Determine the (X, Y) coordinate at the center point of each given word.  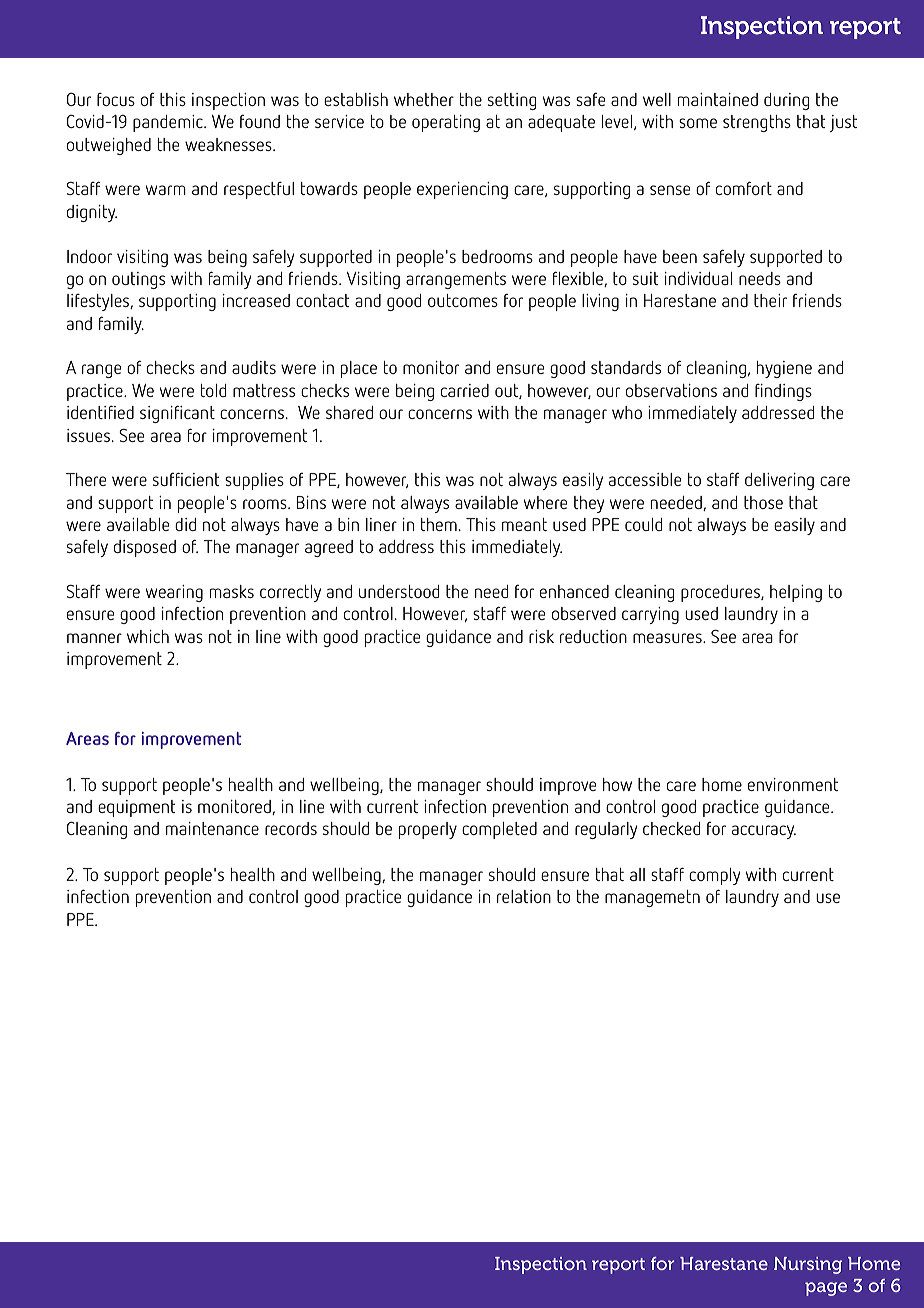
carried (465, 390)
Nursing (808, 1265)
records (291, 828)
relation (524, 896)
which (148, 636)
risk (541, 636)
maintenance (212, 828)
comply (715, 876)
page (826, 1289)
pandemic (169, 123)
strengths (757, 123)
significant (177, 414)
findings (783, 392)
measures (668, 638)
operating (446, 123)
